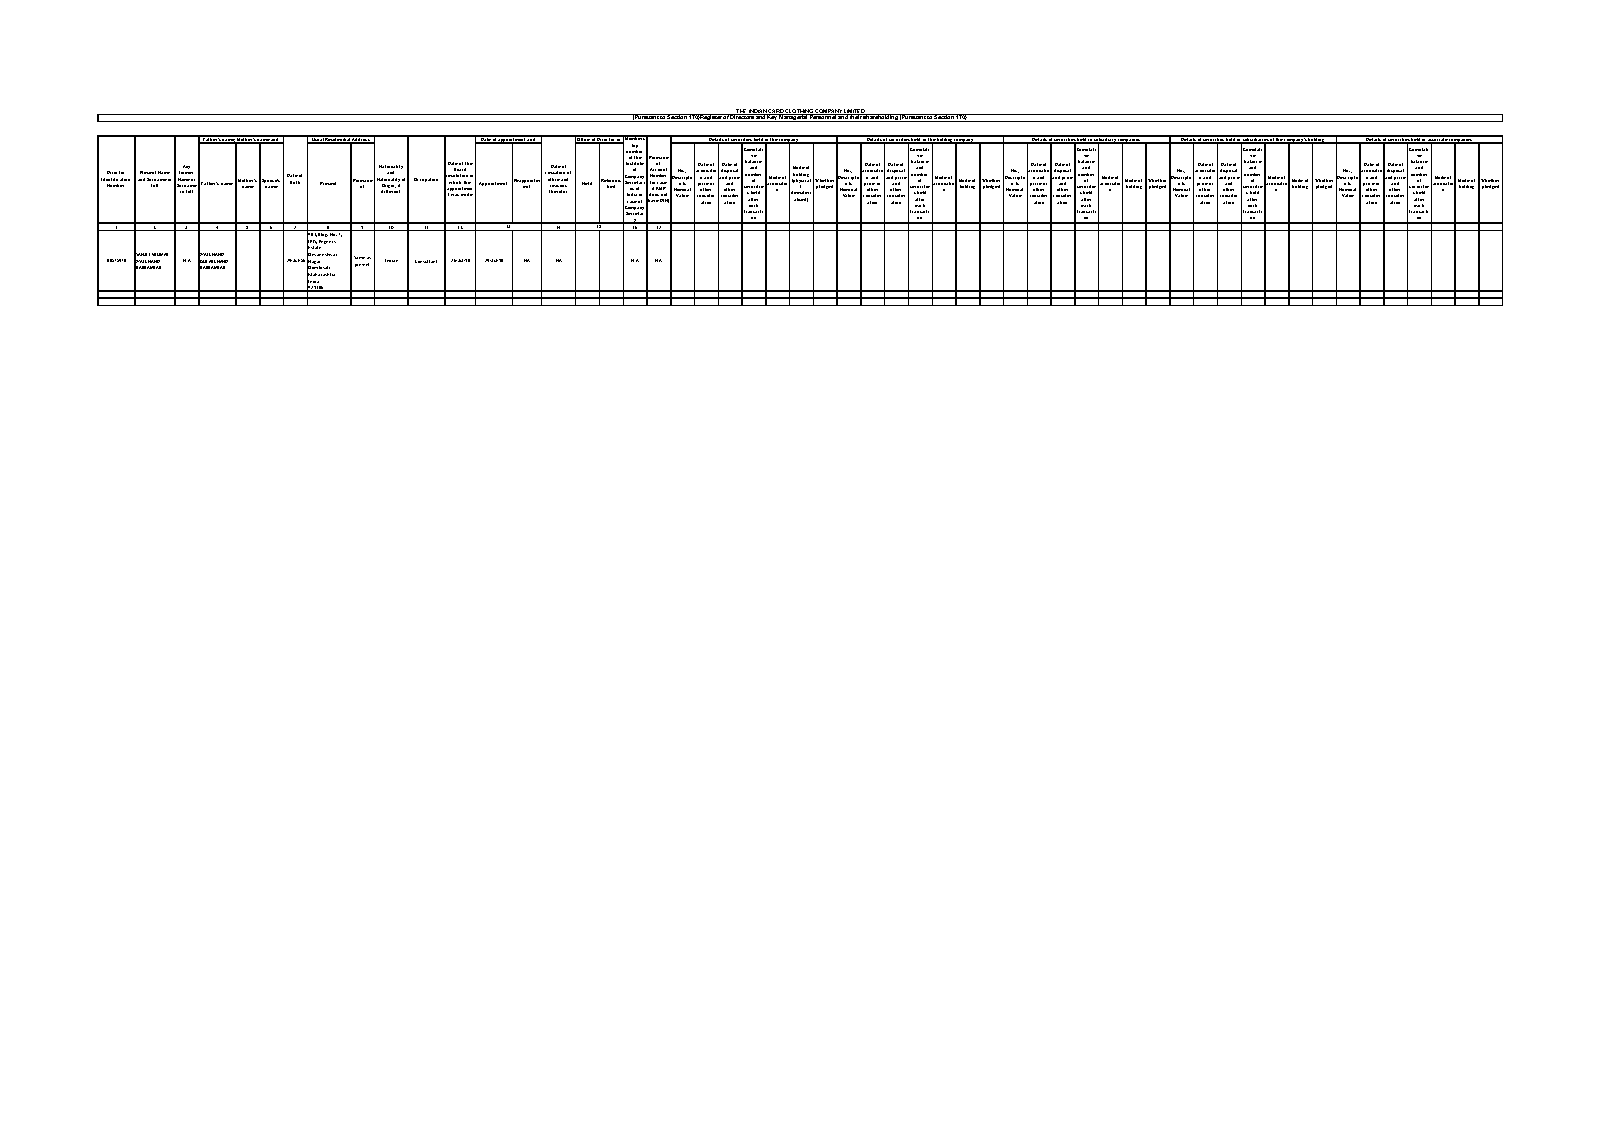 This page has width=1619, height=1145. What do you see at coordinates (327, 242) in the page?
I see `Regency` at bounding box center [327, 242].
